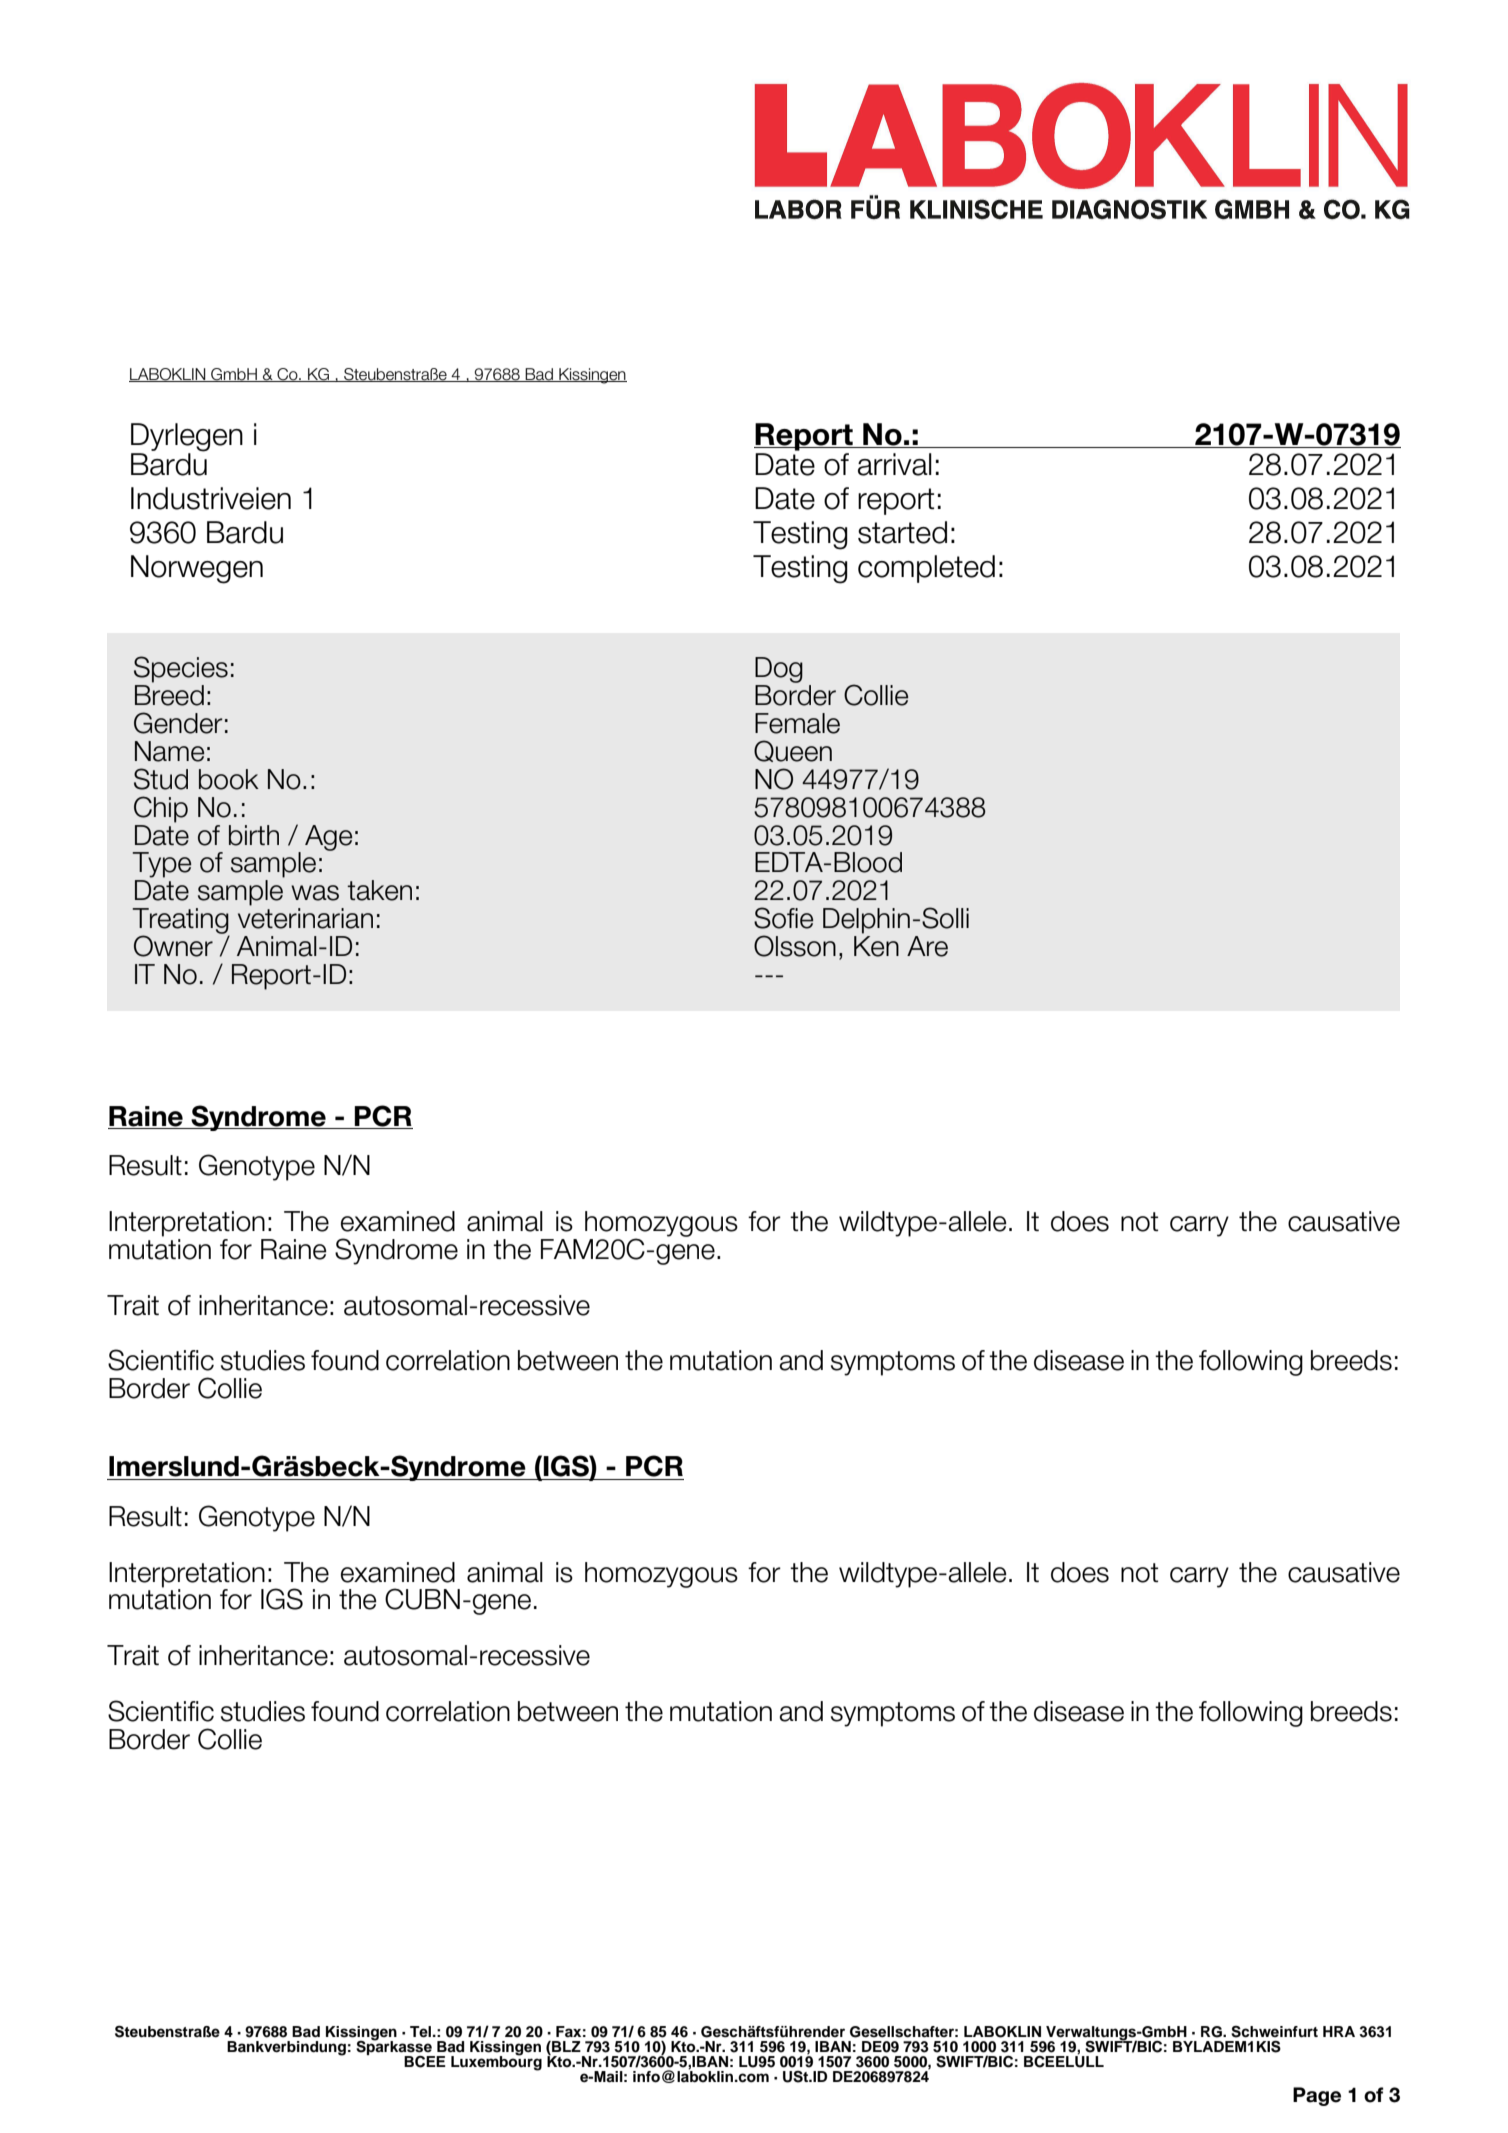  Describe the element at coordinates (902, 532) in the screenshot. I see `started` at that location.
